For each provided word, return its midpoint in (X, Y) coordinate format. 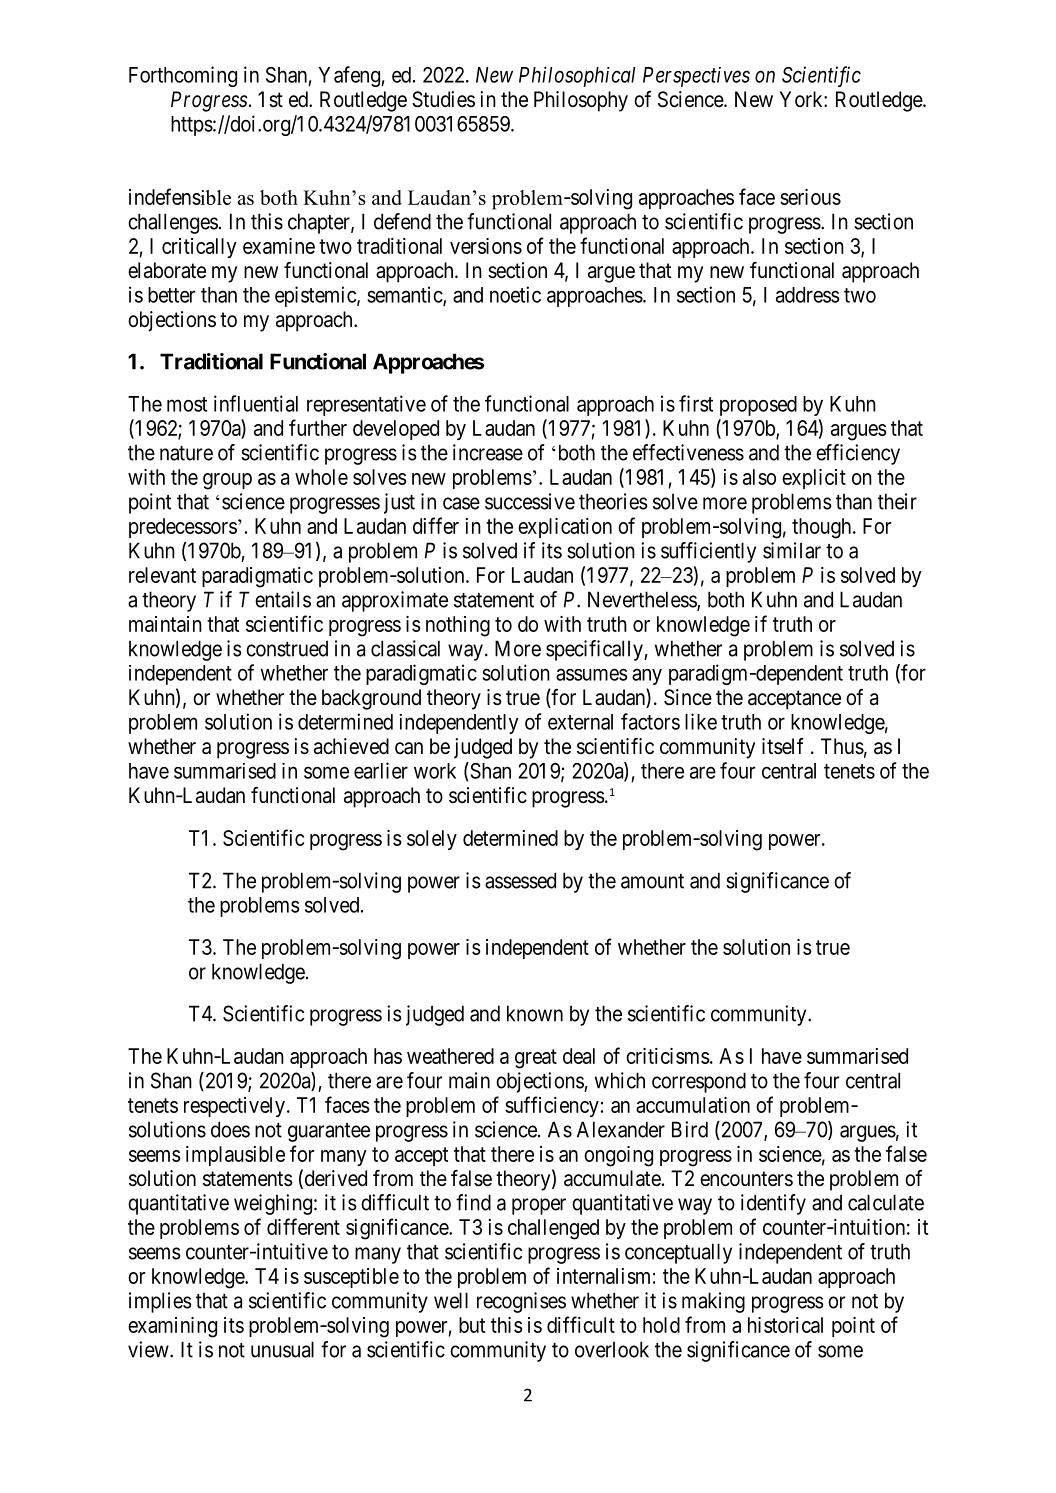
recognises (521, 1302)
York (802, 99)
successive (530, 501)
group (227, 481)
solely (432, 840)
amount (652, 881)
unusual (282, 1349)
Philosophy (581, 101)
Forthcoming (183, 76)
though (823, 528)
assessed (520, 880)
